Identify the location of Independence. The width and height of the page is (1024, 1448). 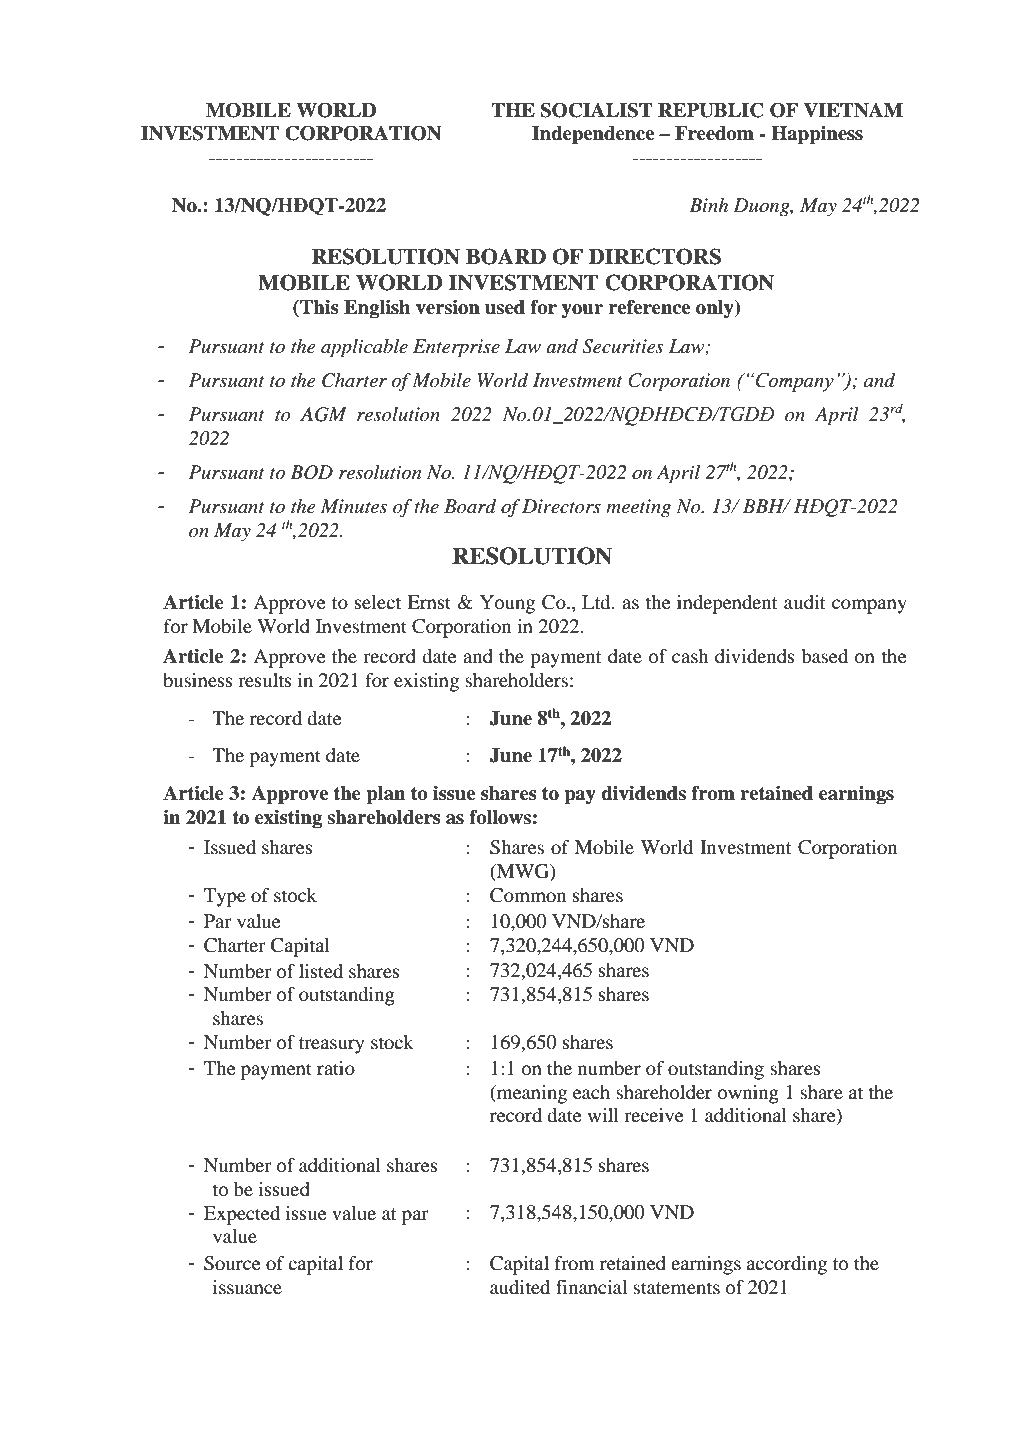
(593, 135).
